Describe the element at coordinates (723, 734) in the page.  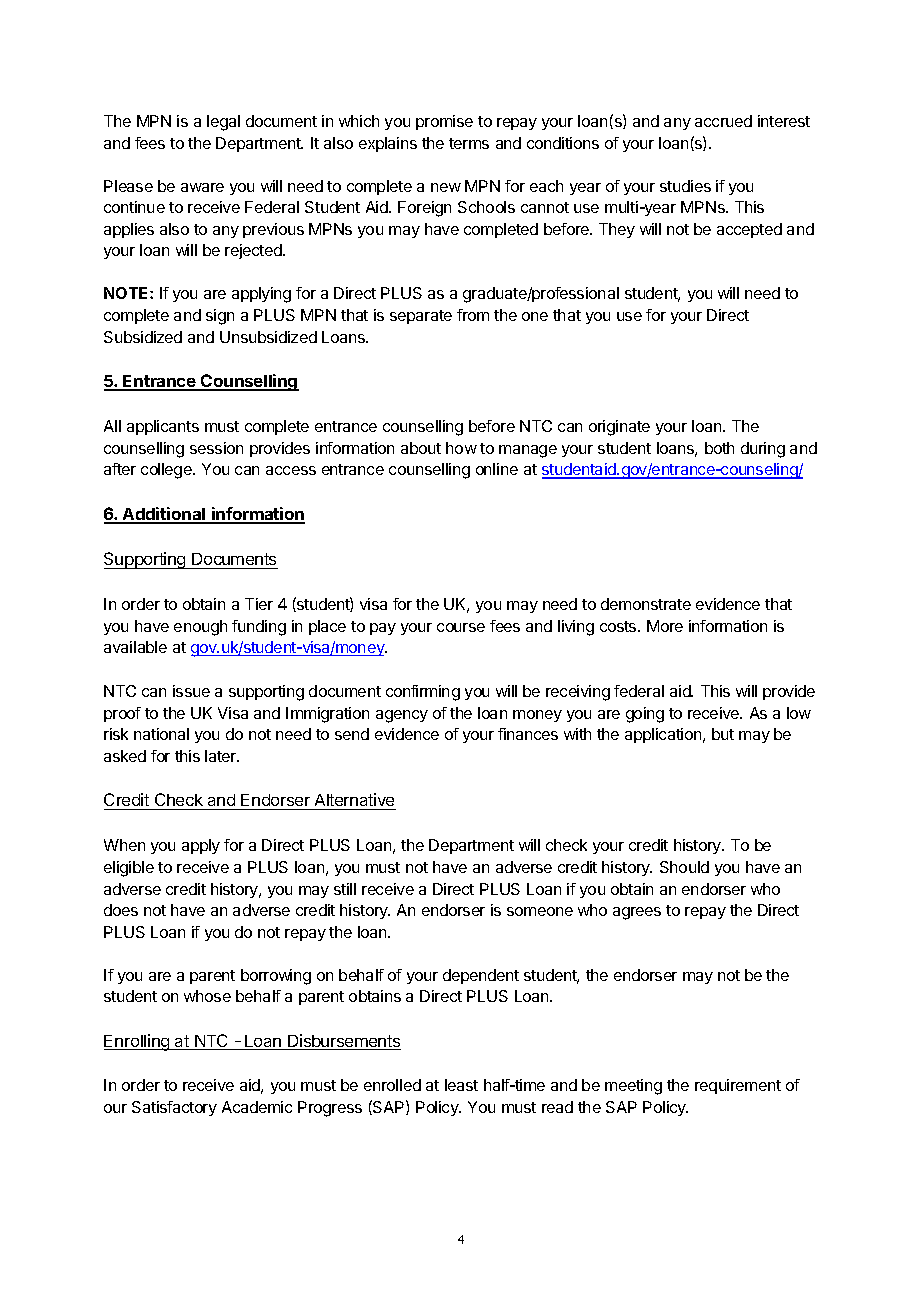
I see `but` at that location.
